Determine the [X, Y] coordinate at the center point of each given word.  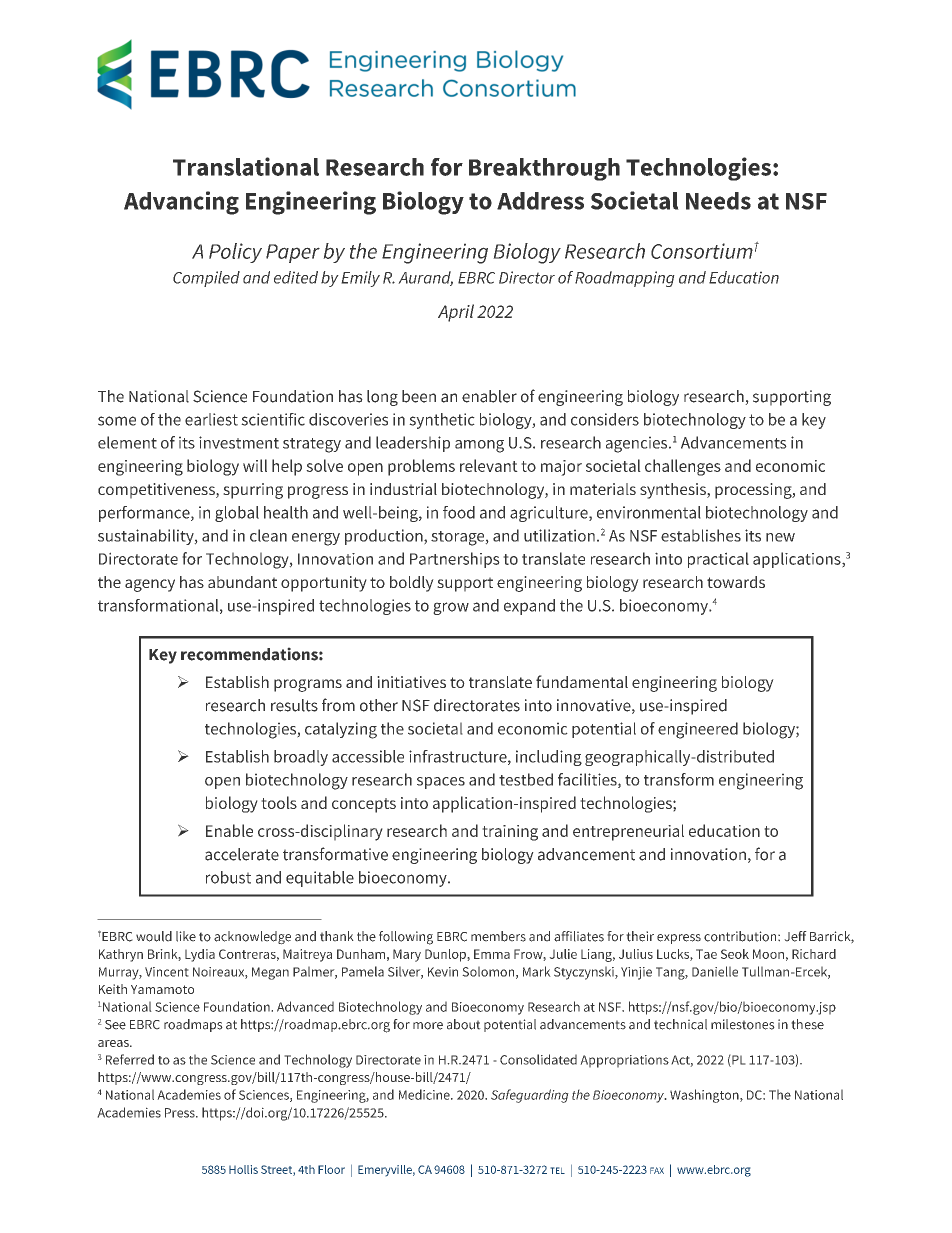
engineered [698, 730]
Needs [718, 201]
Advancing [181, 203]
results [294, 705]
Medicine [425, 1094]
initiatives [411, 682]
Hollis [243, 1169]
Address [540, 201]
